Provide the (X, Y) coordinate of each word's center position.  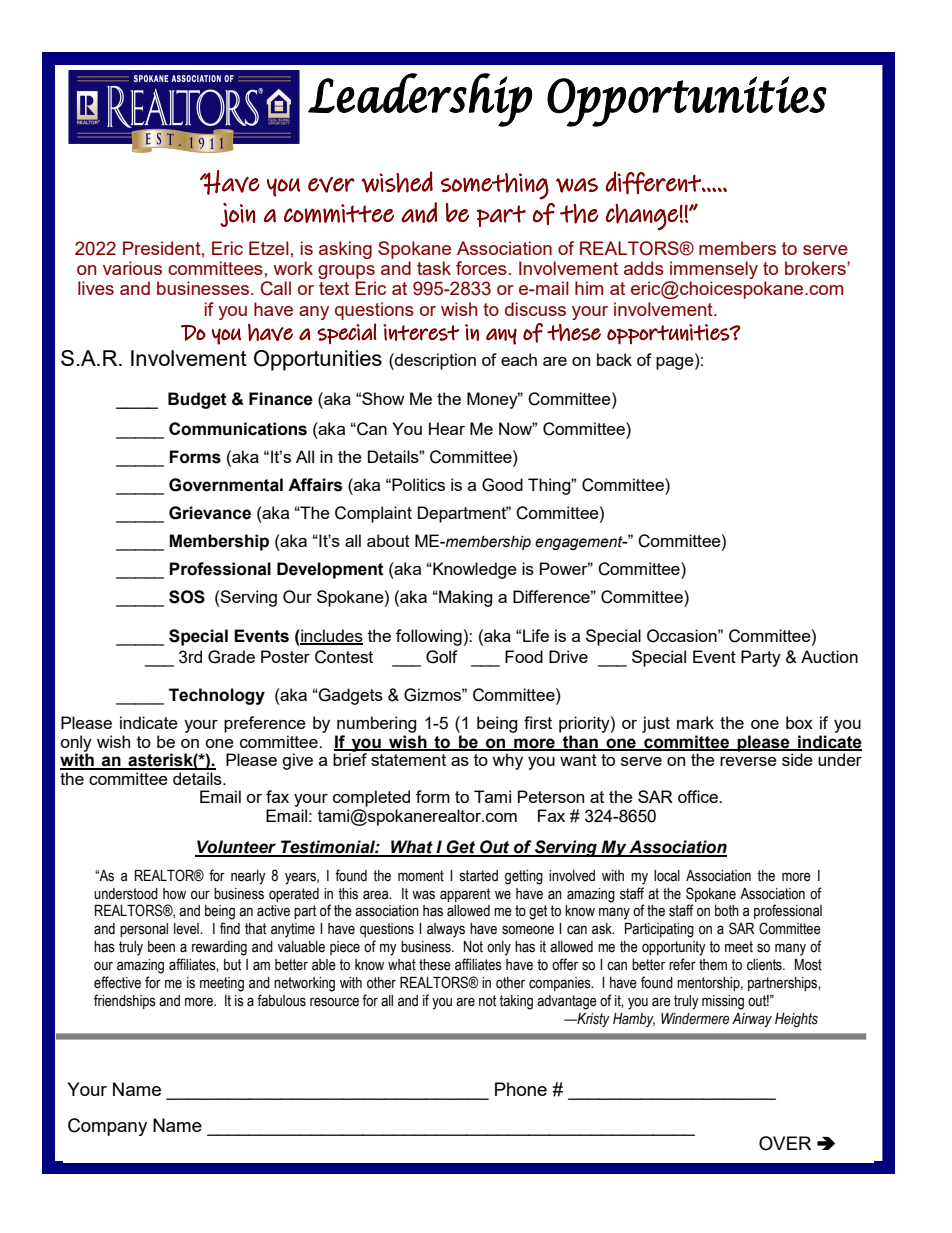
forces (481, 268)
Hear (447, 428)
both (727, 911)
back (614, 359)
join (237, 214)
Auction (829, 656)
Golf (442, 657)
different (654, 183)
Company (107, 1127)
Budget (197, 400)
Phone (521, 1089)
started (479, 876)
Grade (231, 657)
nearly (248, 877)
